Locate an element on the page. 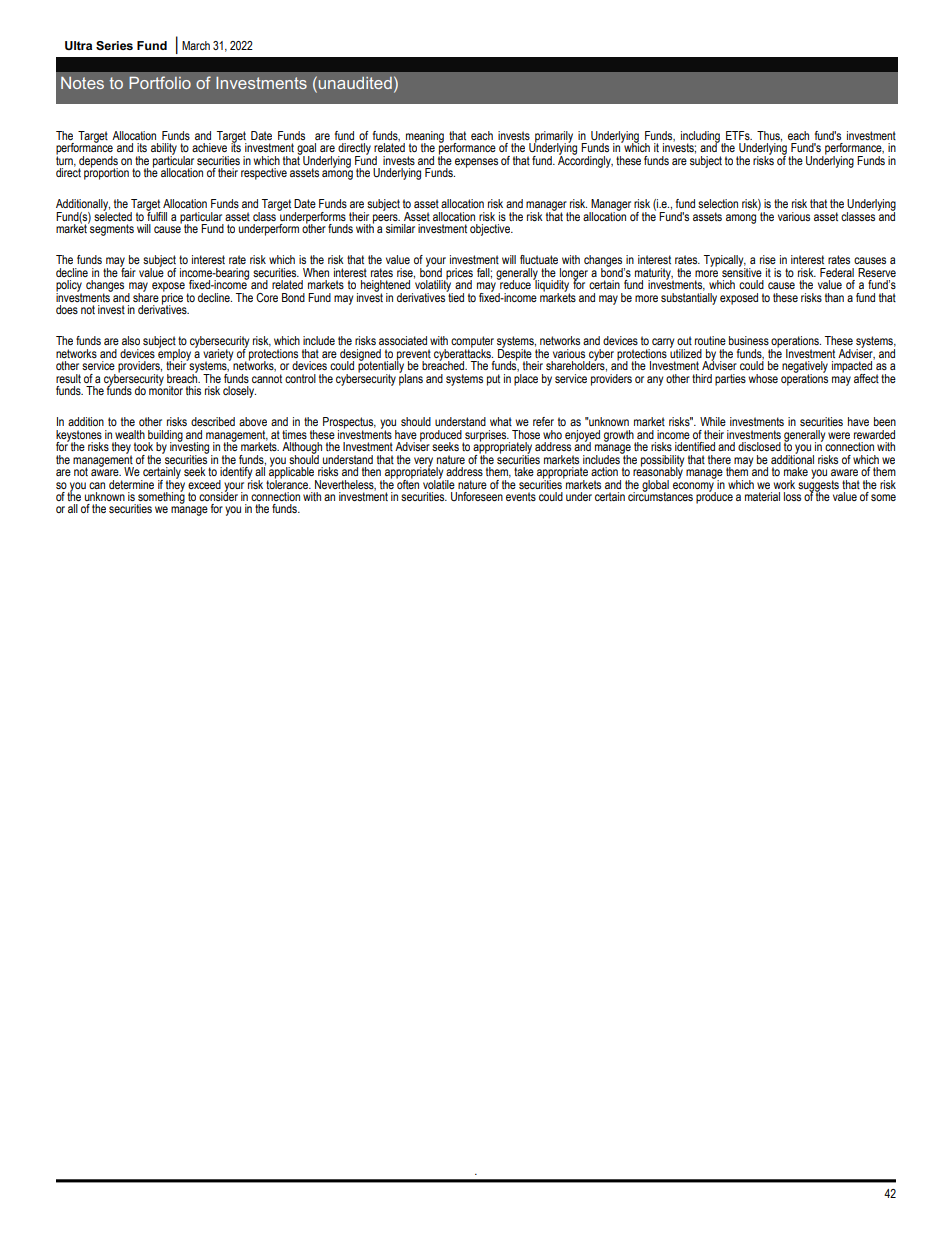 This image has width=952, height=1233. also is located at coordinates (131, 340).
